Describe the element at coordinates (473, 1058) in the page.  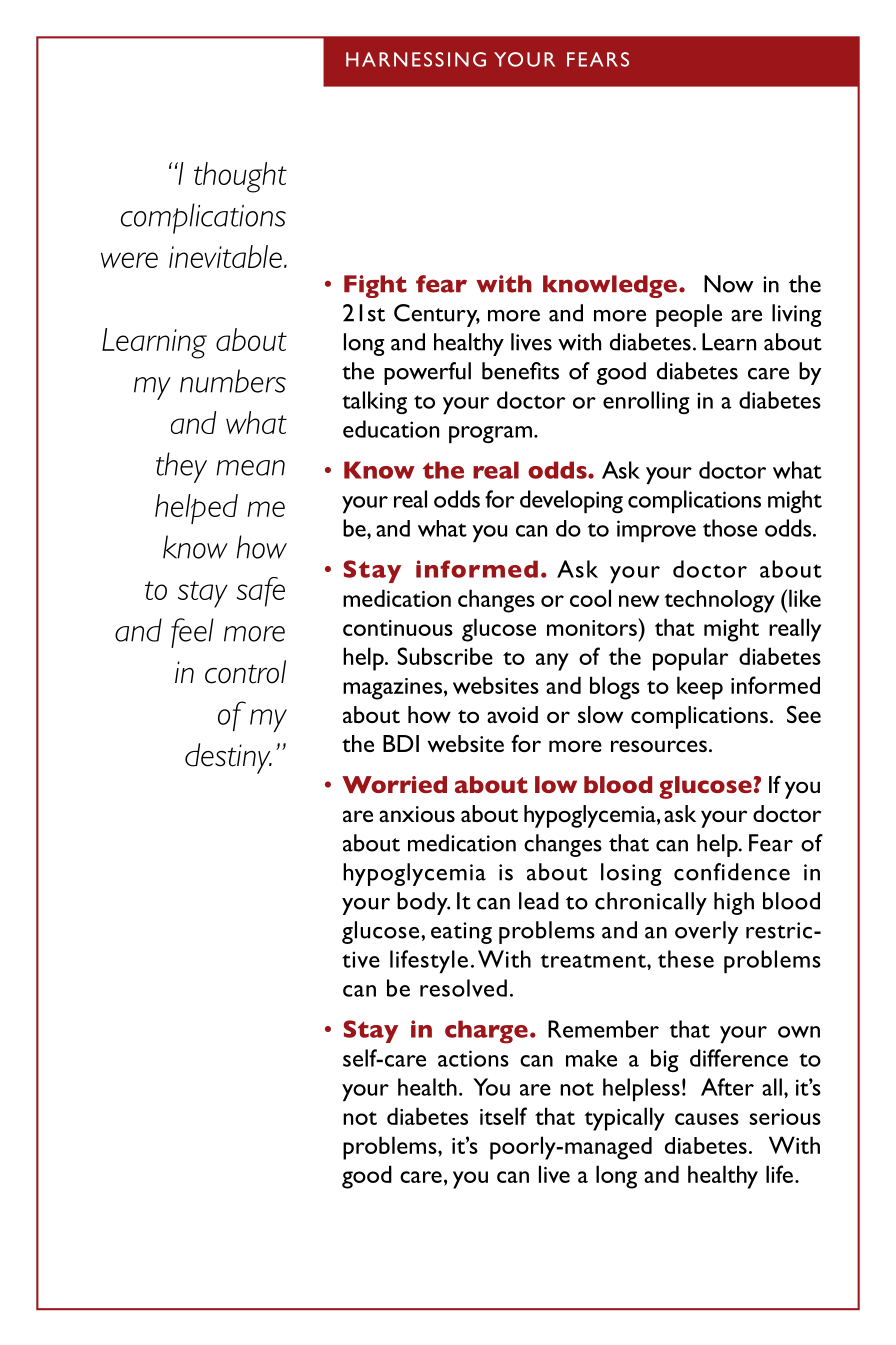
I see `actions` at that location.
